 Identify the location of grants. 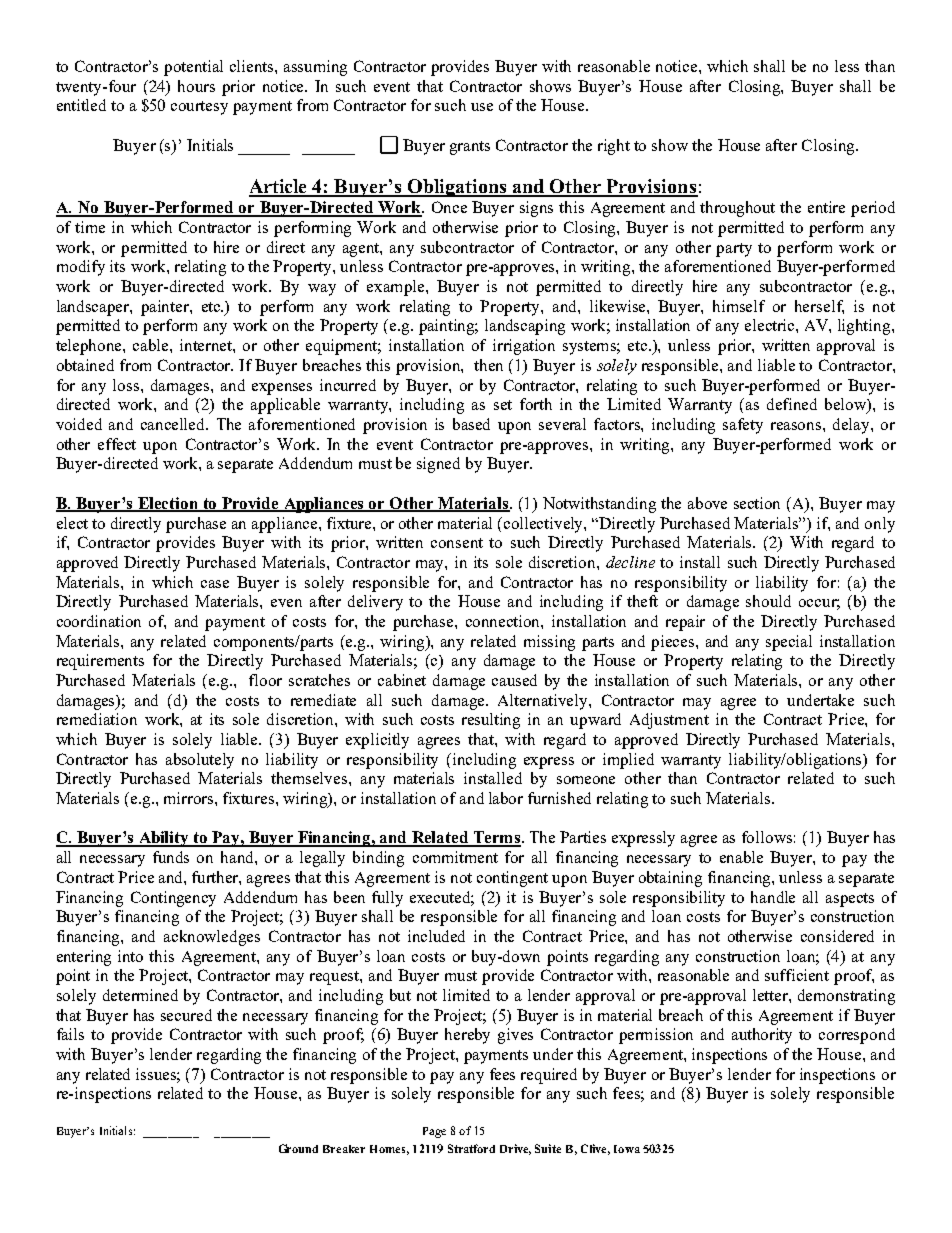
(470, 148).
